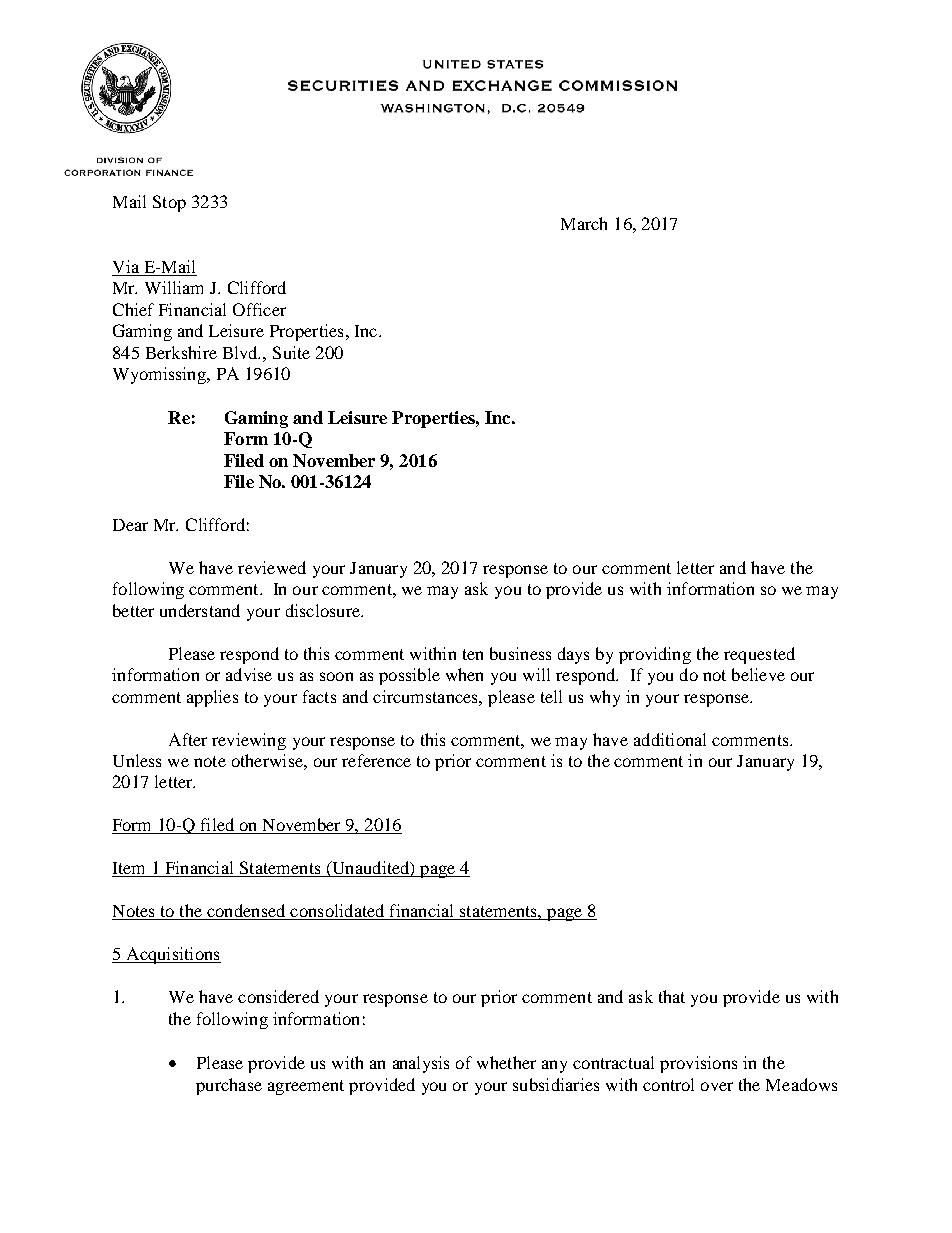 The width and height of the page is (952, 1233). What do you see at coordinates (200, 610) in the page?
I see `understand` at bounding box center [200, 610].
